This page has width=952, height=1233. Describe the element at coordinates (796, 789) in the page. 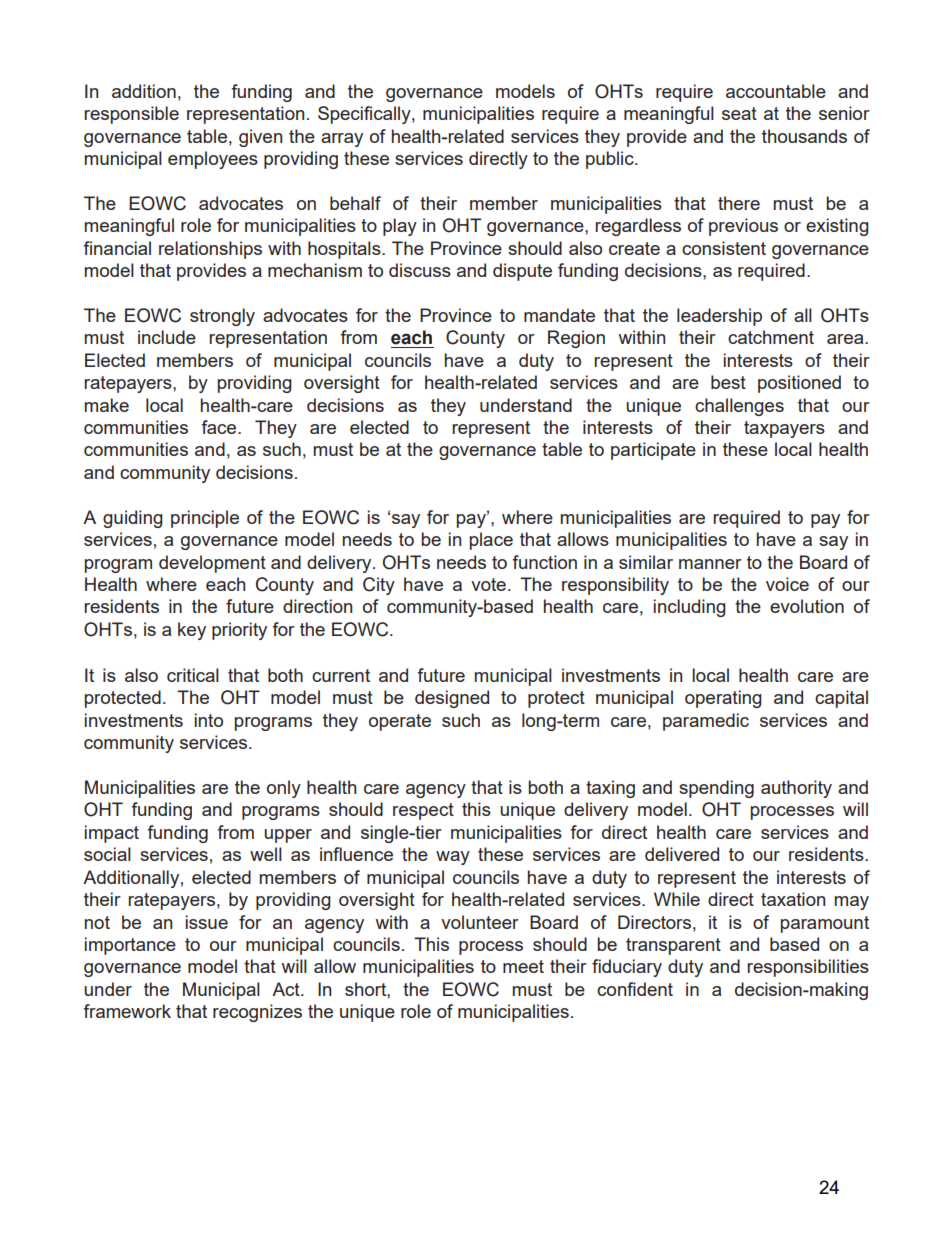

I see `authority` at that location.
